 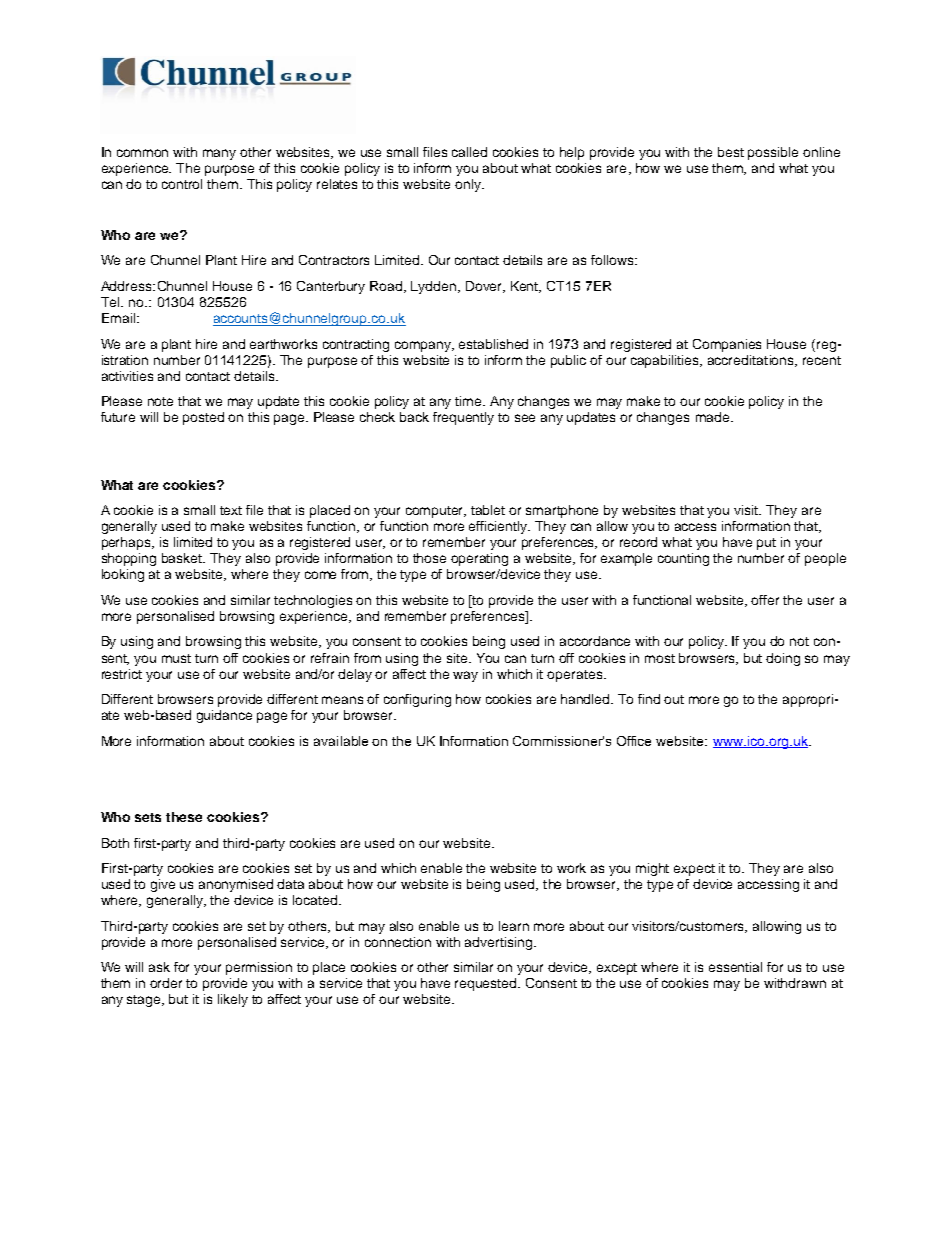 I want to click on requested, so click(x=487, y=984).
